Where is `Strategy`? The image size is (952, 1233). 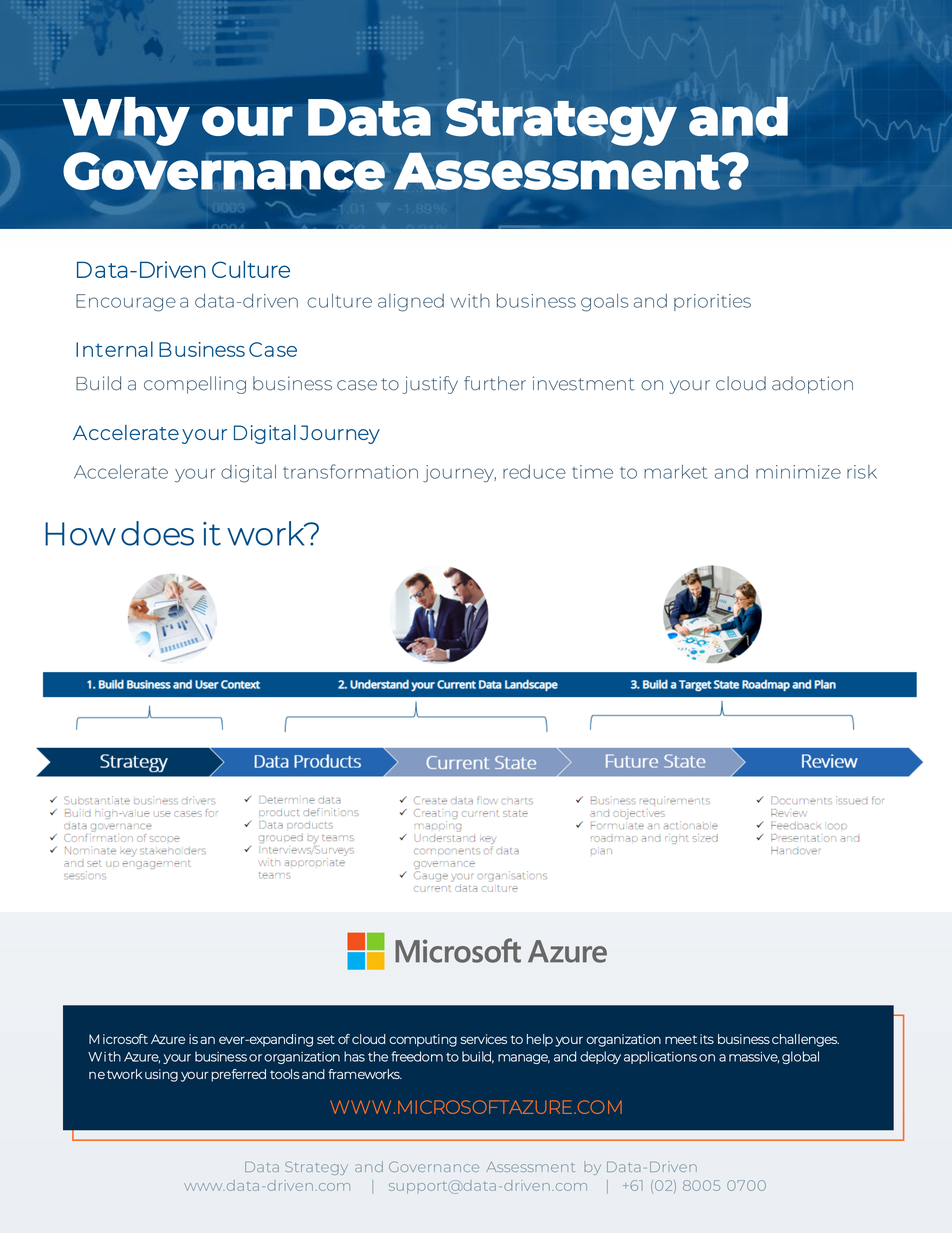
Strategy is located at coordinates (561, 122).
